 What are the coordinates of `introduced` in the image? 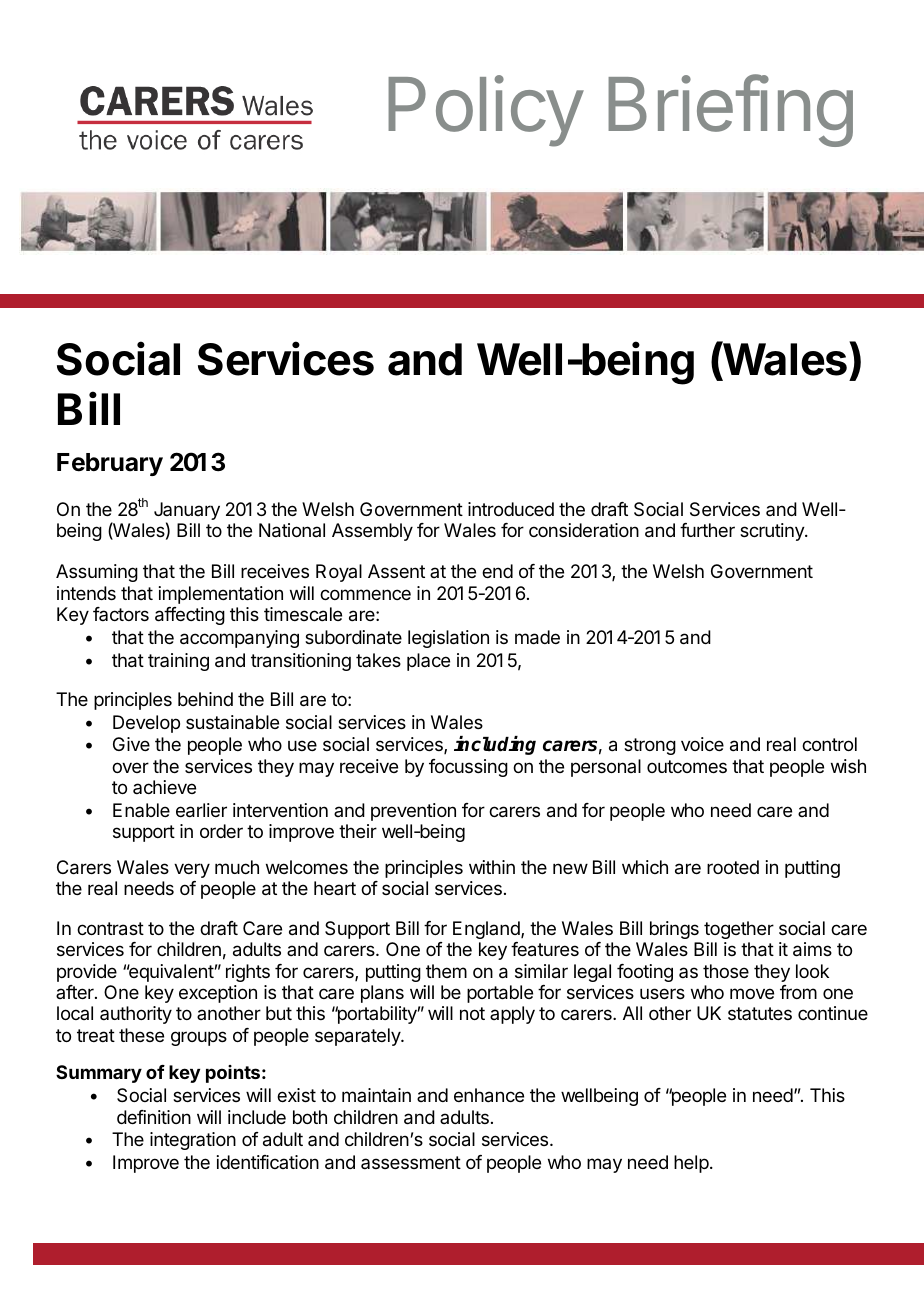 It's located at (511, 509).
